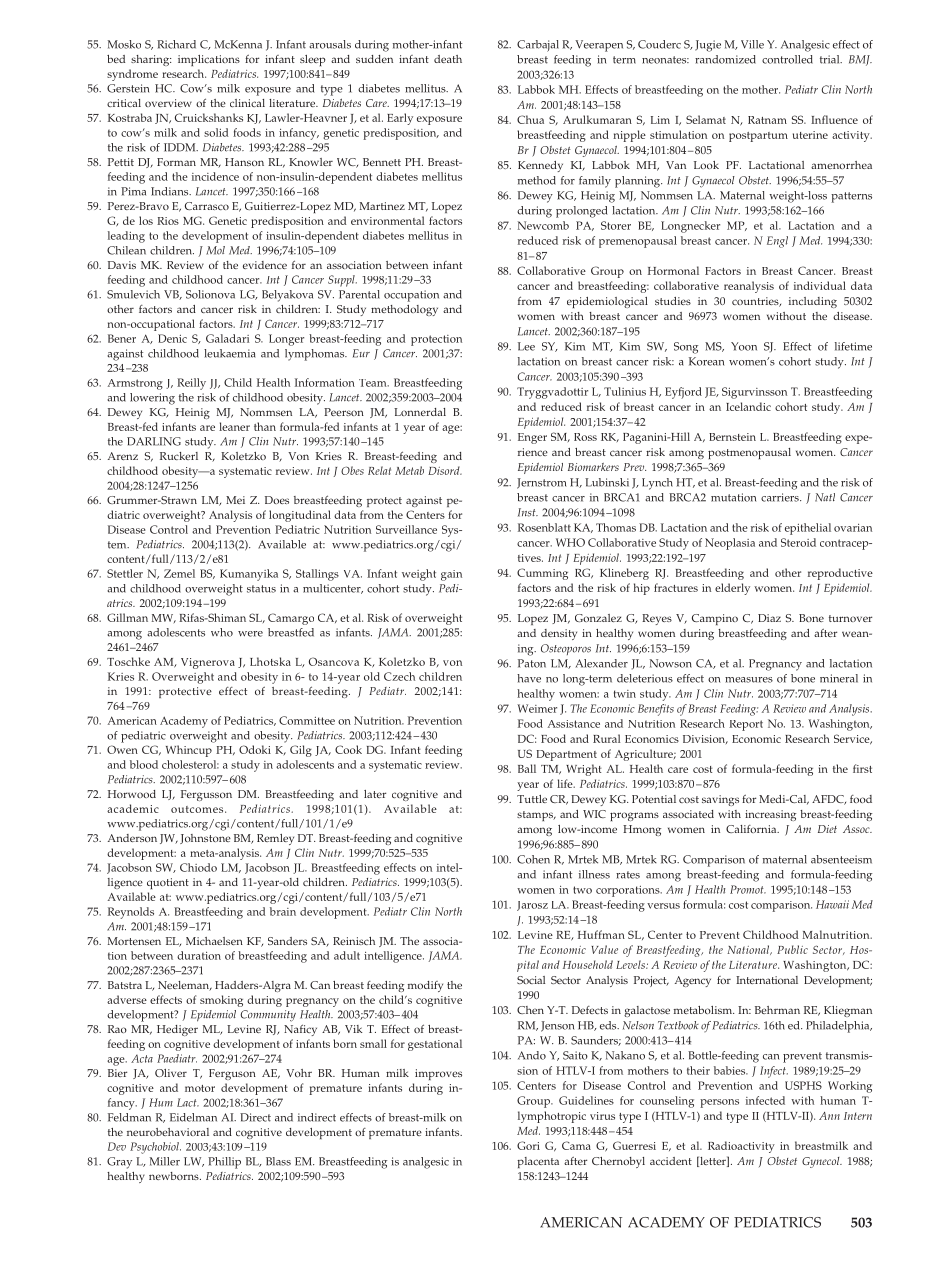 The height and width of the screenshot is (1275, 952). What do you see at coordinates (168, 103) in the screenshot?
I see `overview` at bounding box center [168, 103].
